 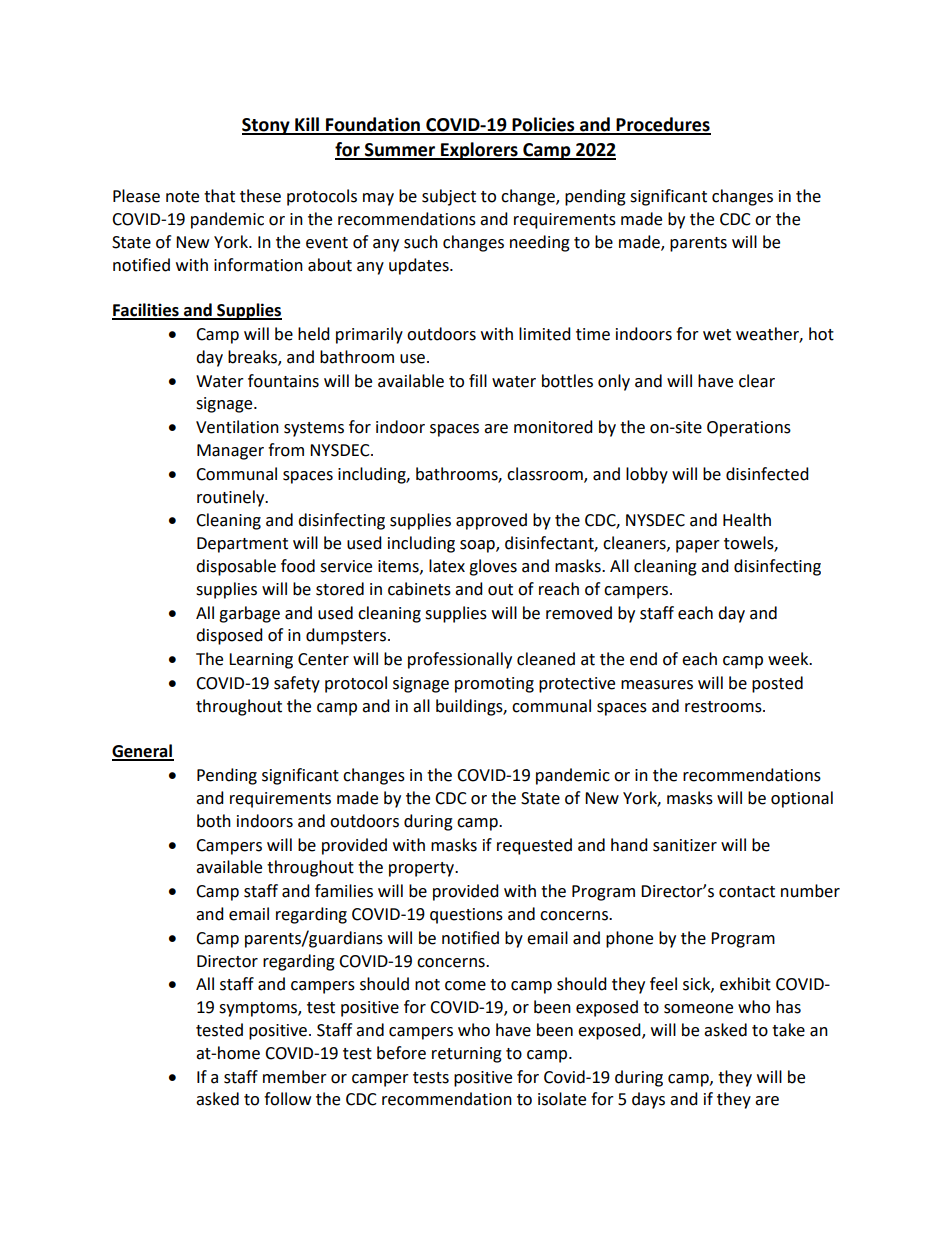 What do you see at coordinates (685, 845) in the screenshot?
I see `sanitizer` at bounding box center [685, 845].
